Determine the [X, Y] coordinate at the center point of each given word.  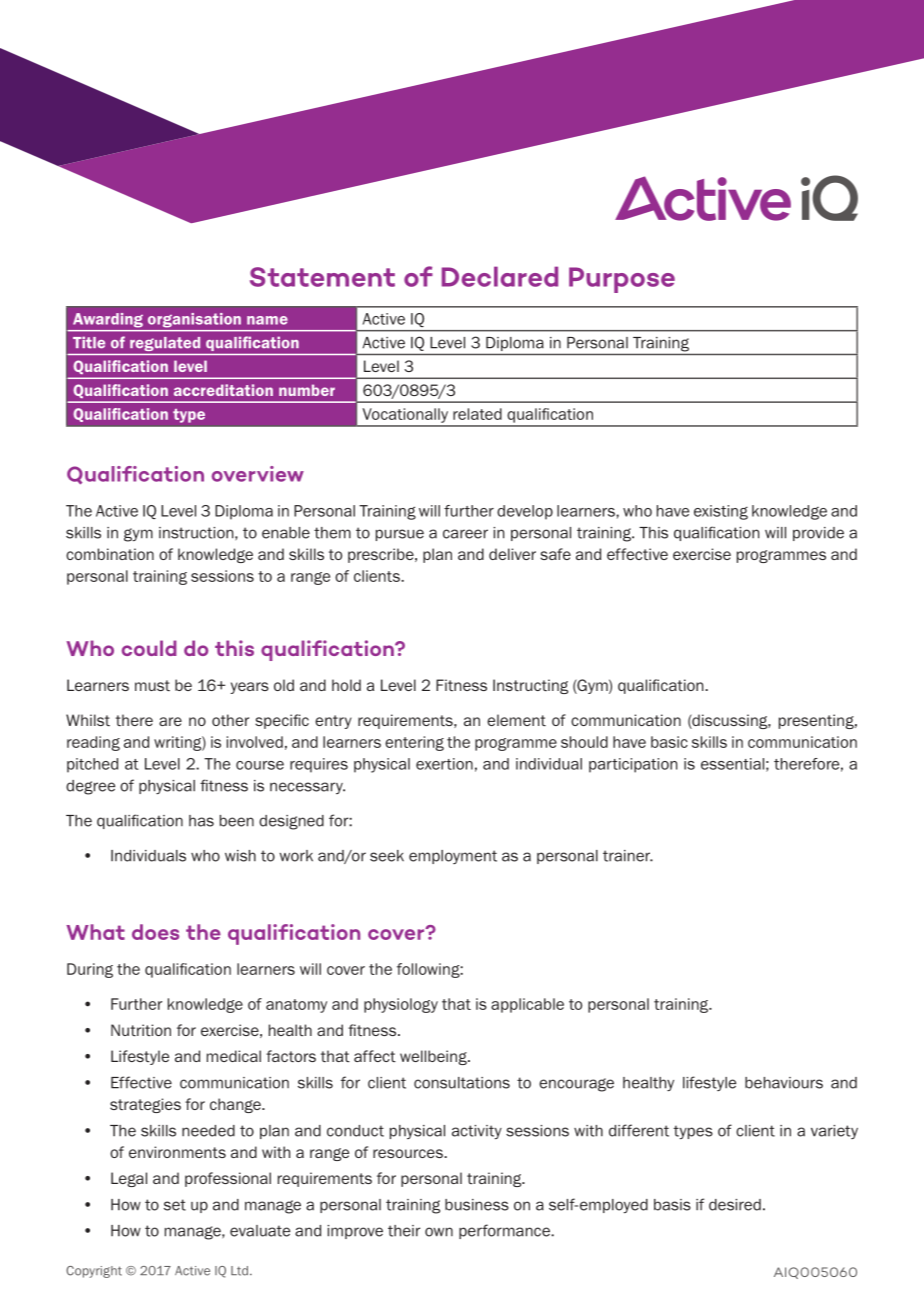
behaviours [784, 1083]
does [155, 932]
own [439, 1232]
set [175, 1205]
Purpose [622, 280]
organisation [194, 320]
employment [453, 857]
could [149, 648]
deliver [512, 554]
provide [818, 534]
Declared [500, 276]
